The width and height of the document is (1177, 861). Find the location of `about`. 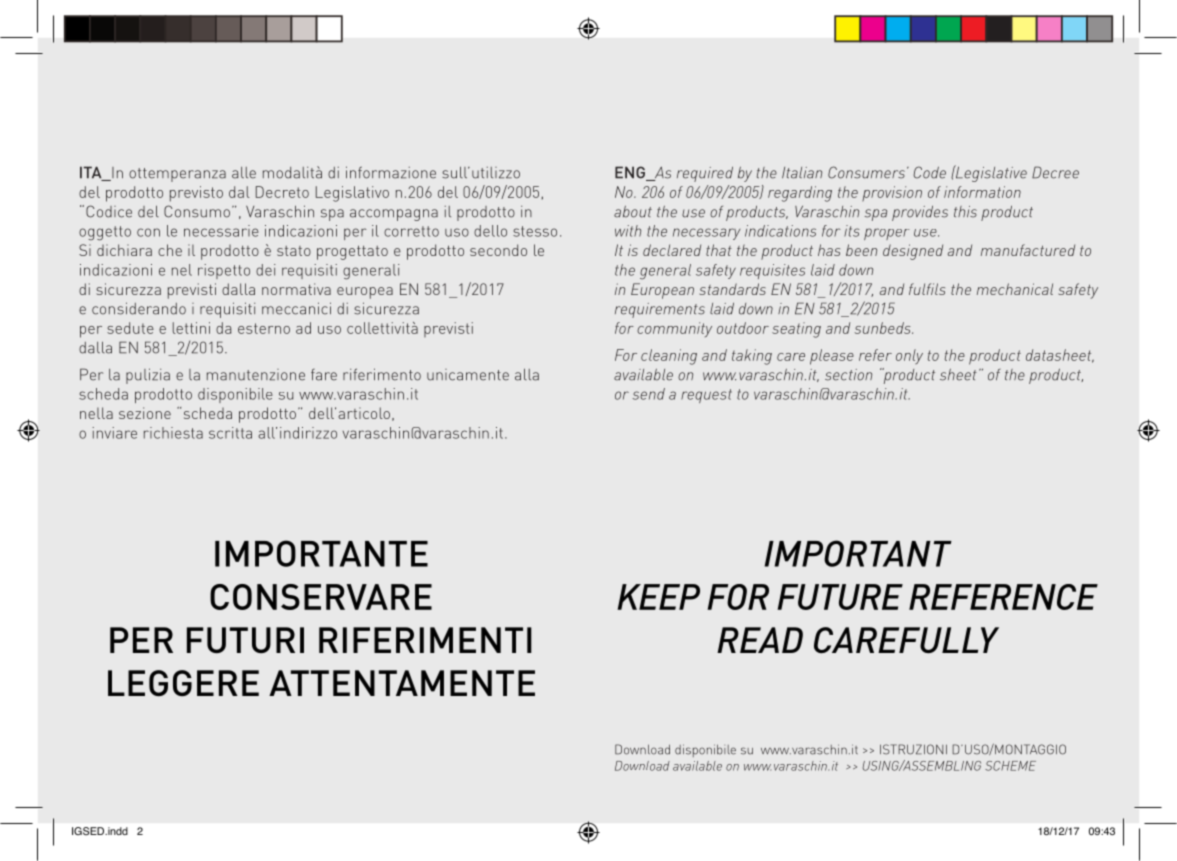

about is located at coordinates (633, 212).
